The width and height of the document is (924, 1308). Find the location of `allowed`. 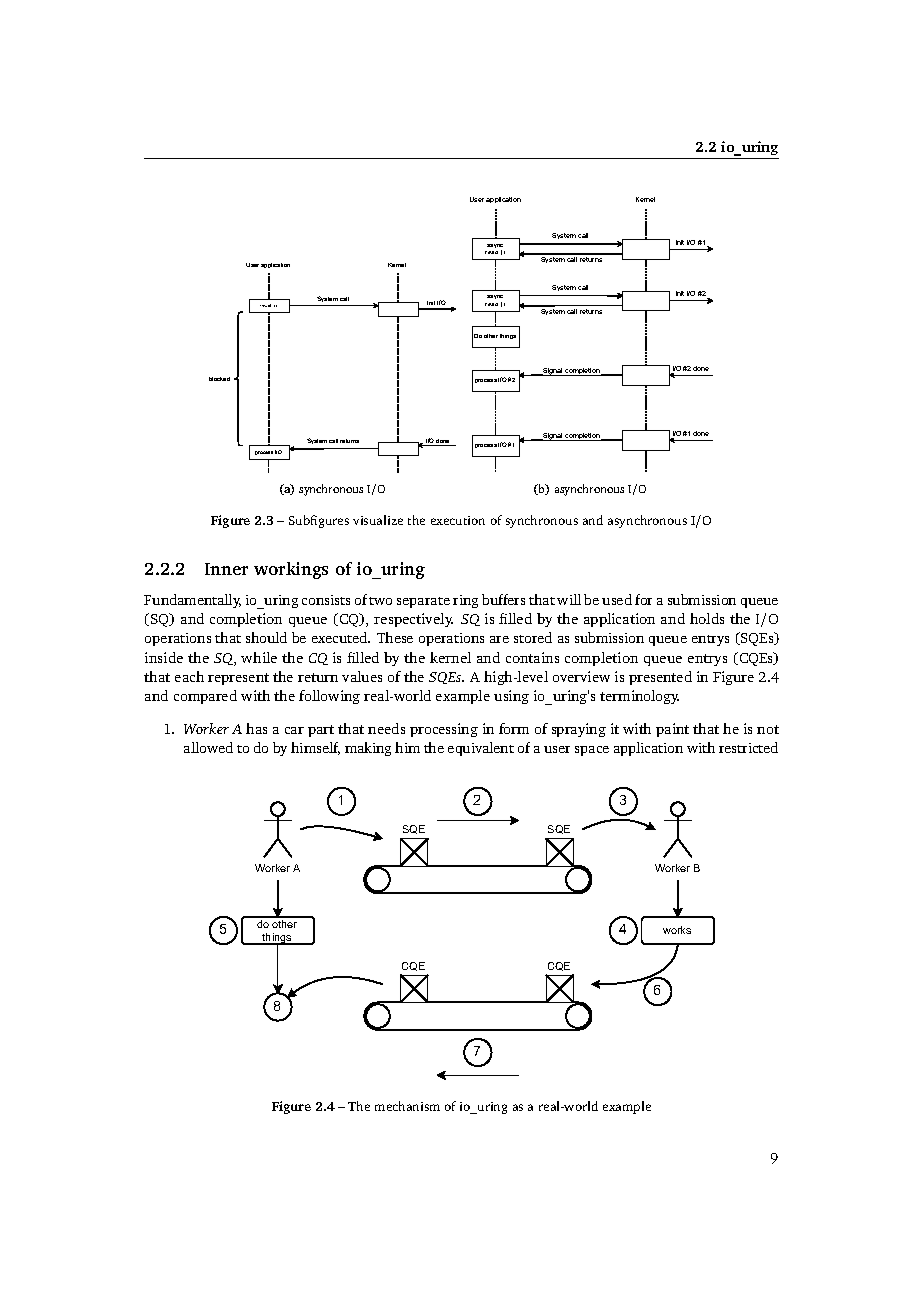

allowed is located at coordinates (208, 747).
